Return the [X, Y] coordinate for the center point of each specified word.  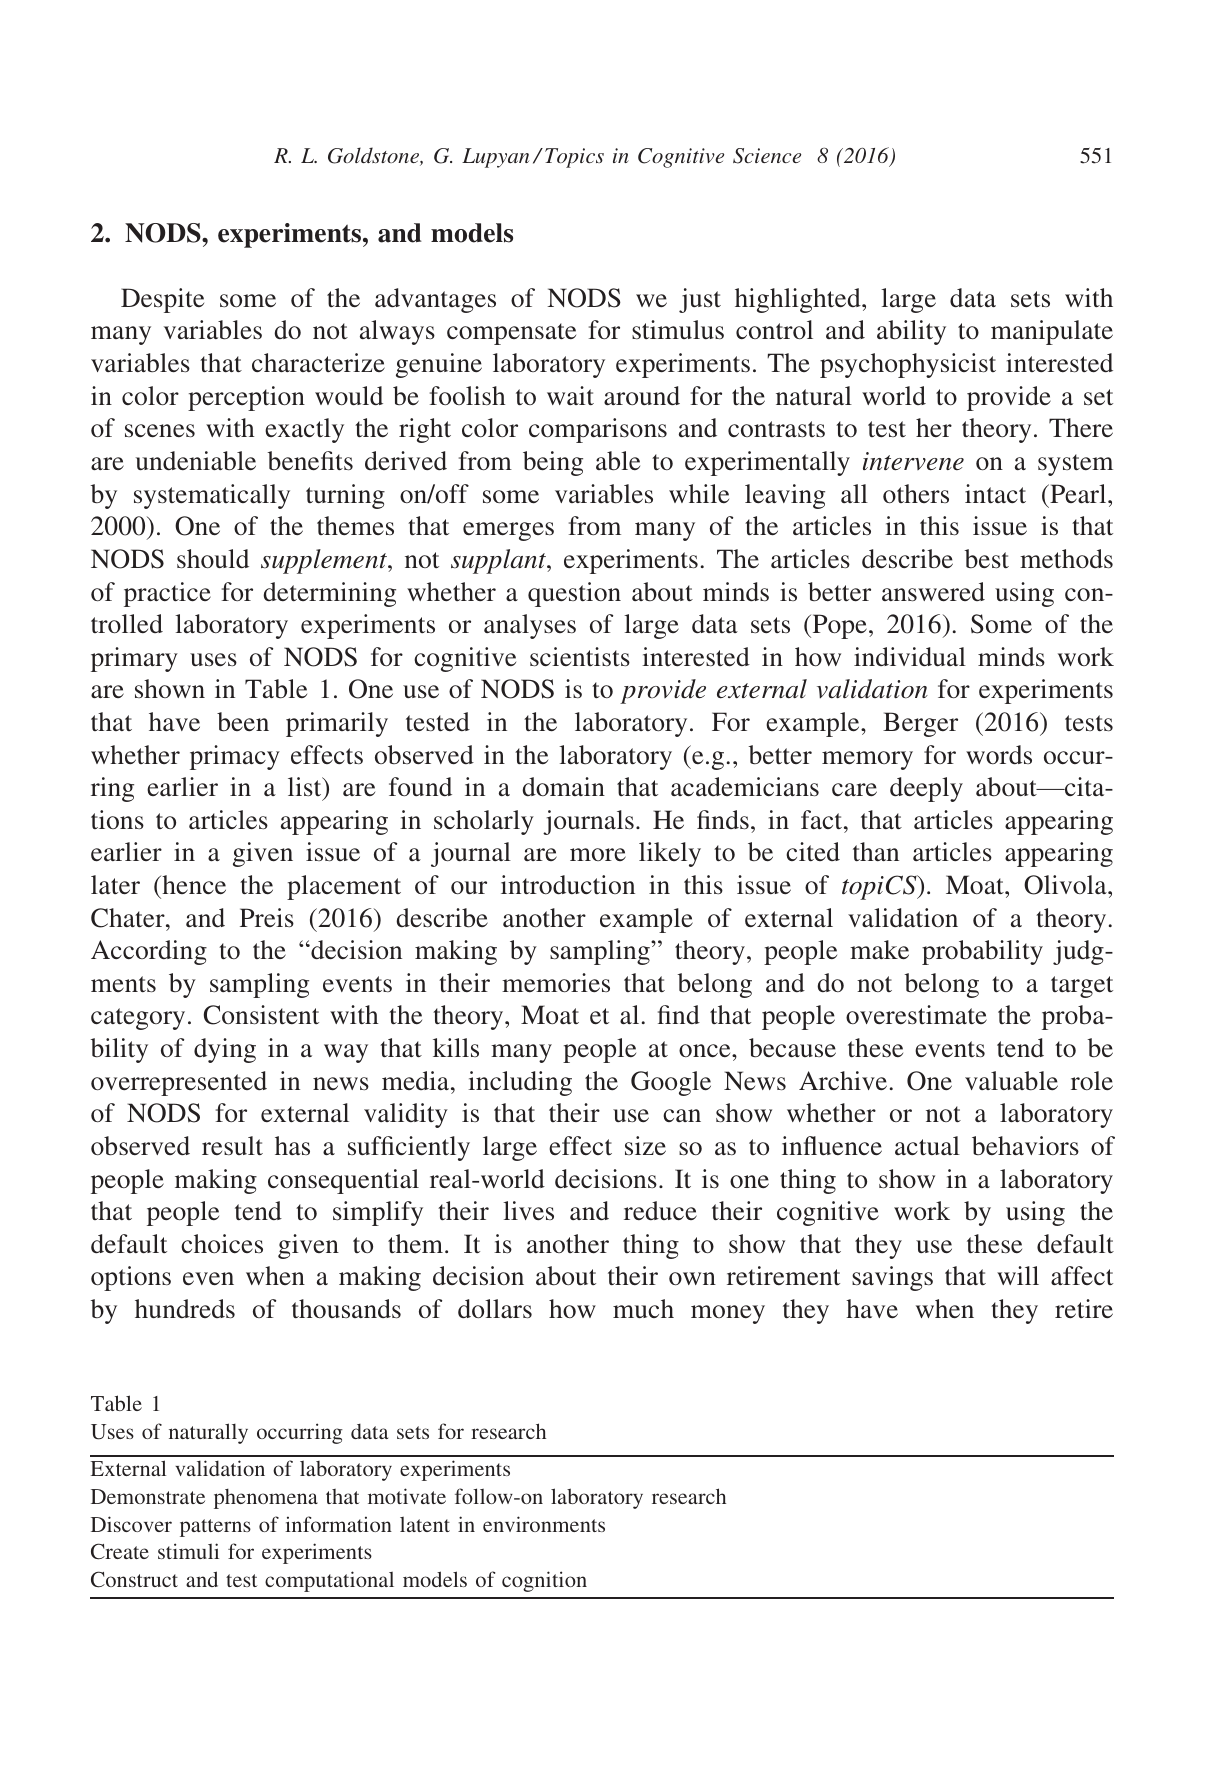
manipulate [1052, 332]
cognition [544, 1581]
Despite [162, 300]
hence [193, 884]
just [700, 300]
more [598, 854]
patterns [215, 1528]
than [876, 851]
